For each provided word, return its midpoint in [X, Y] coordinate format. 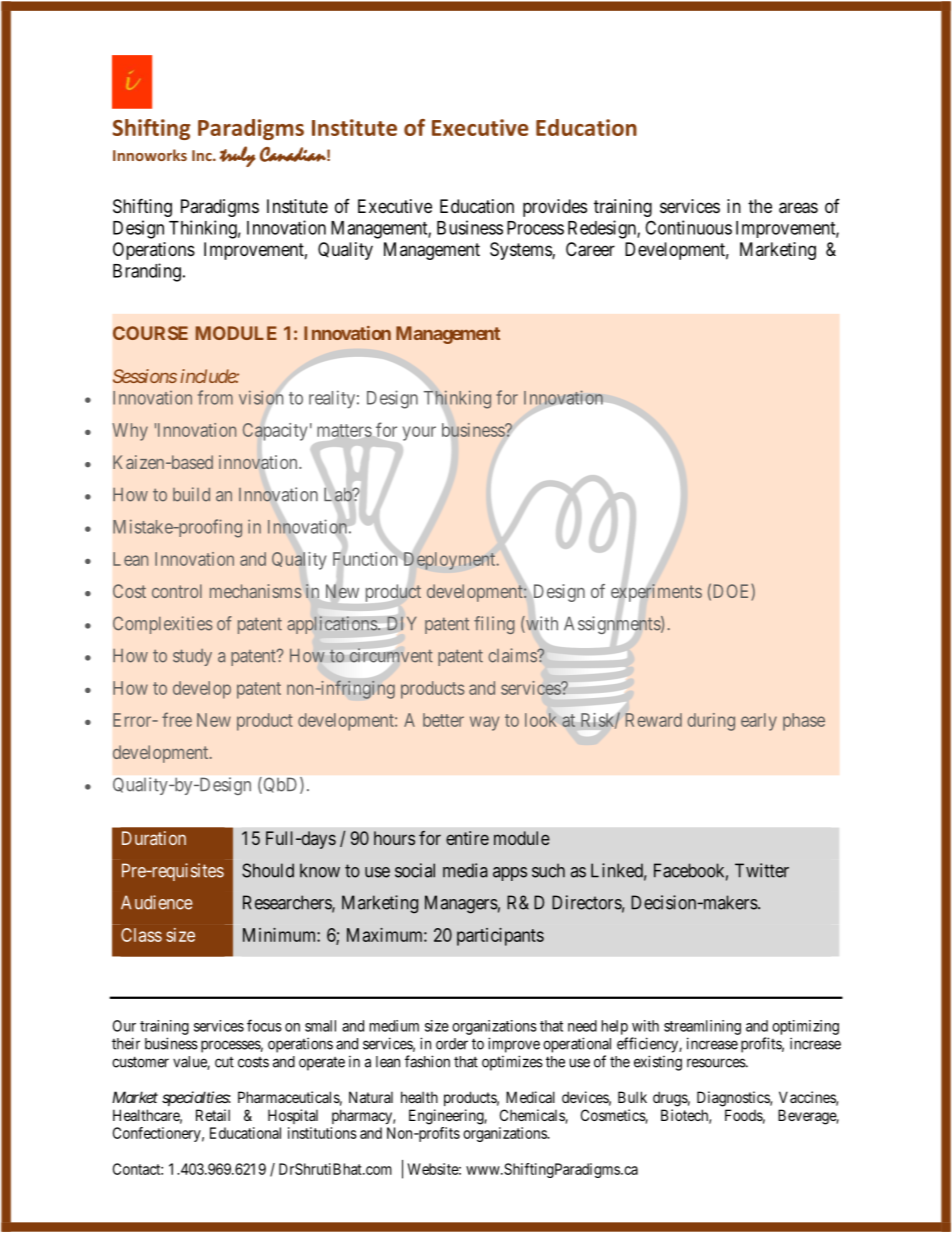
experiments [656, 593]
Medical [530, 1097]
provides [555, 208]
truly [238, 156]
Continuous [688, 227]
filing [494, 625]
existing [658, 1063]
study [192, 657]
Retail [213, 1115]
